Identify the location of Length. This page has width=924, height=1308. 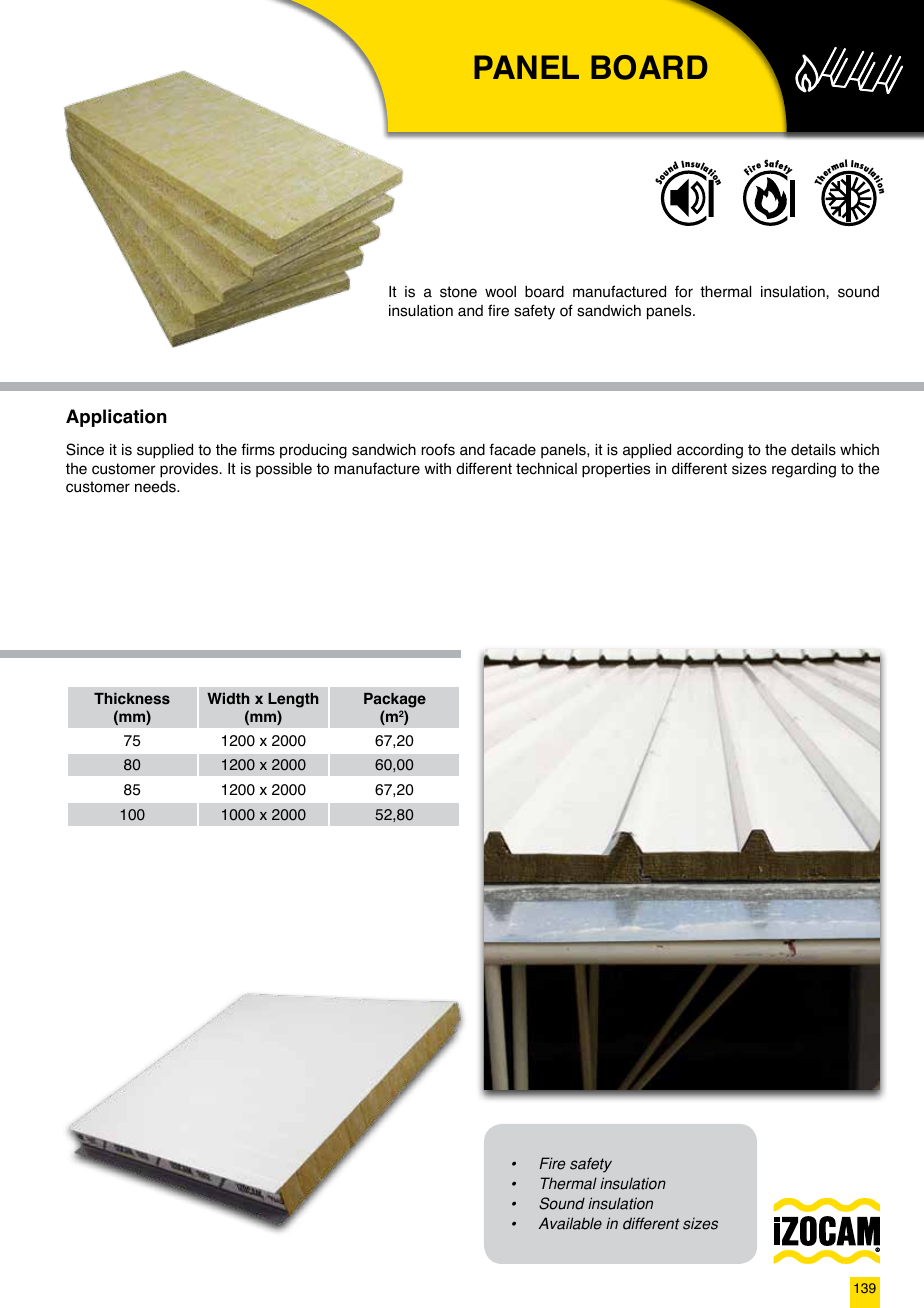
(293, 700).
